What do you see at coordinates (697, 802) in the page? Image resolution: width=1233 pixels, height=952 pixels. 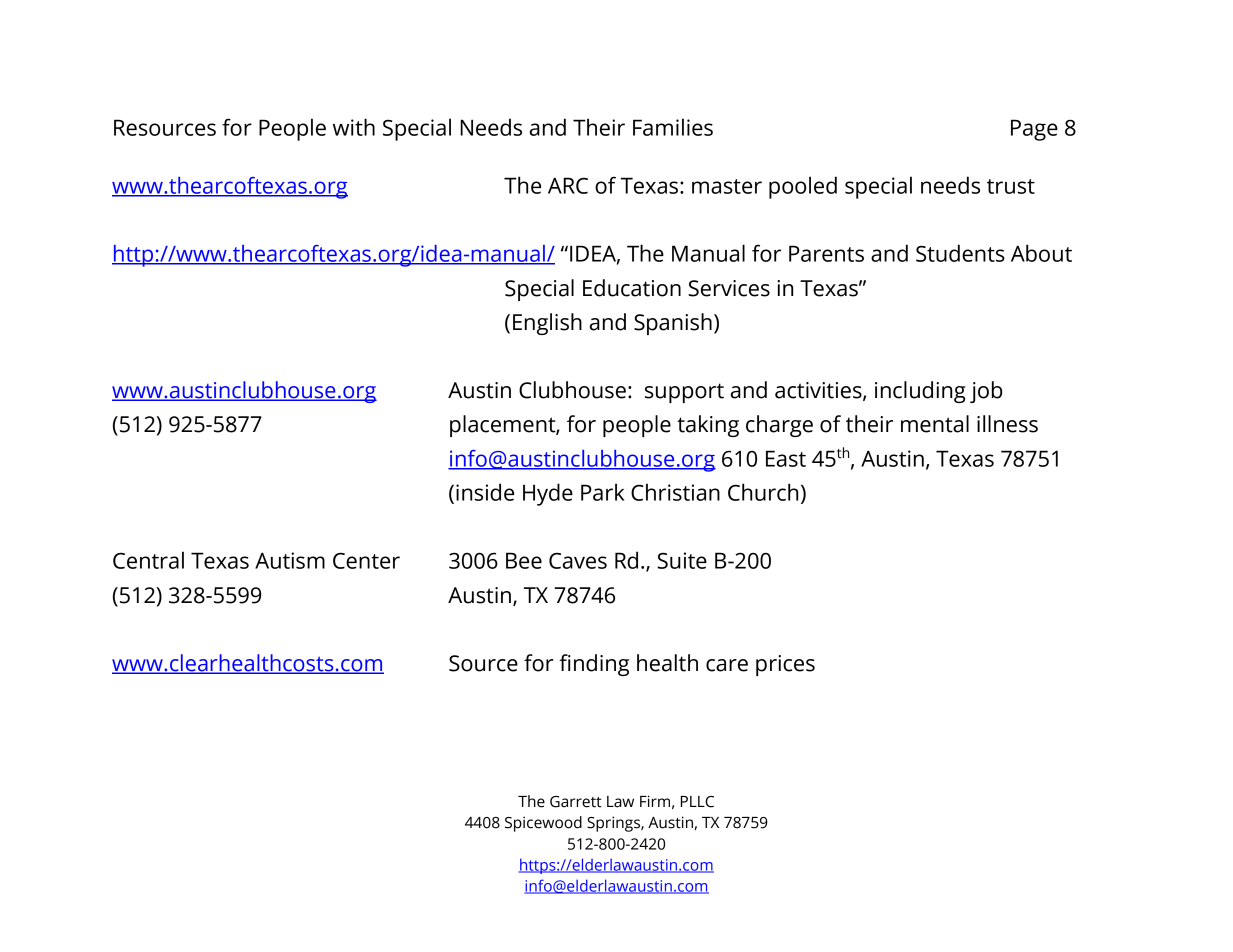 I see `PLLC` at bounding box center [697, 802].
